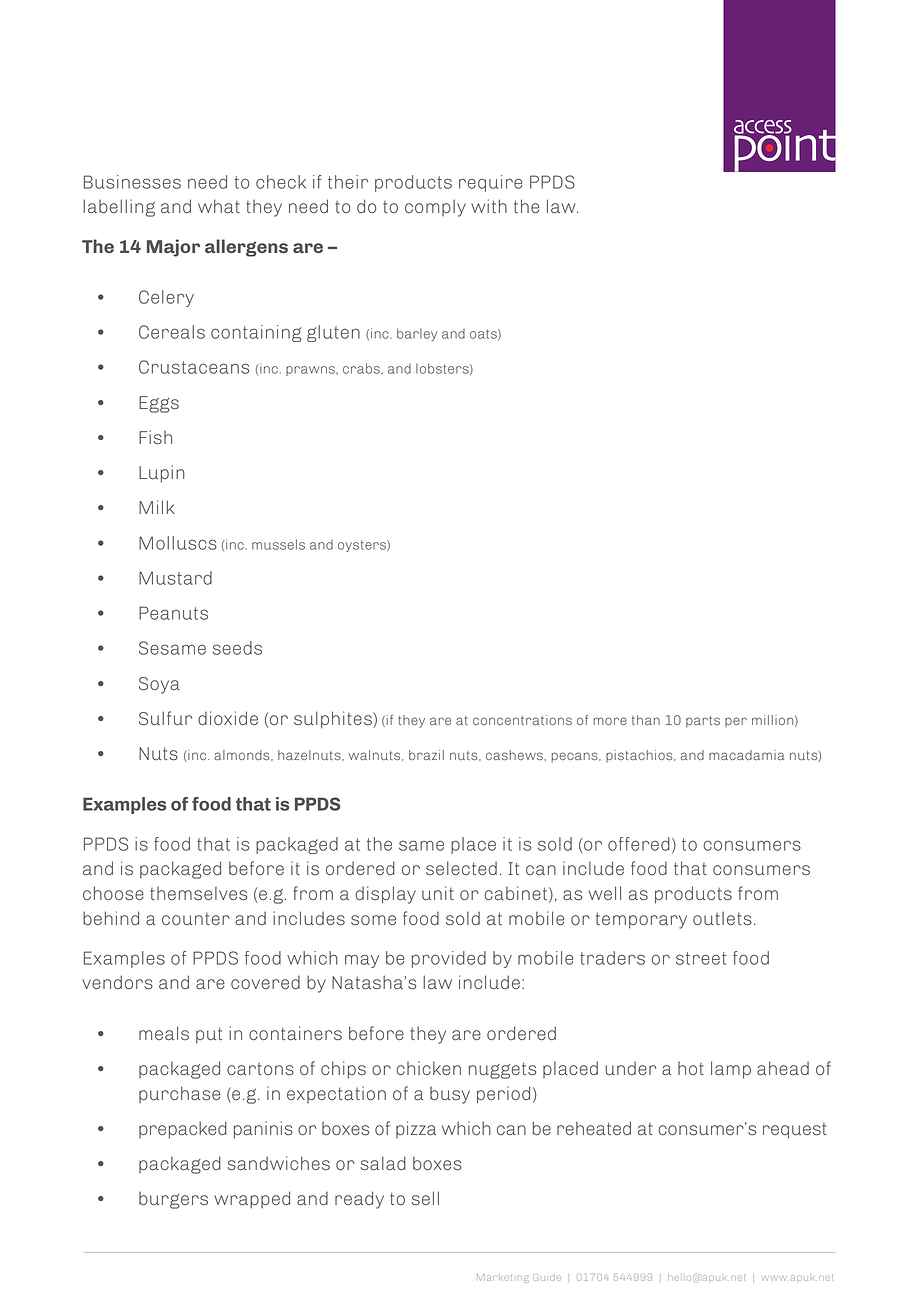 Image resolution: width=924 pixels, height=1308 pixels. Describe the element at coordinates (426, 755) in the screenshot. I see `brazil` at that location.
